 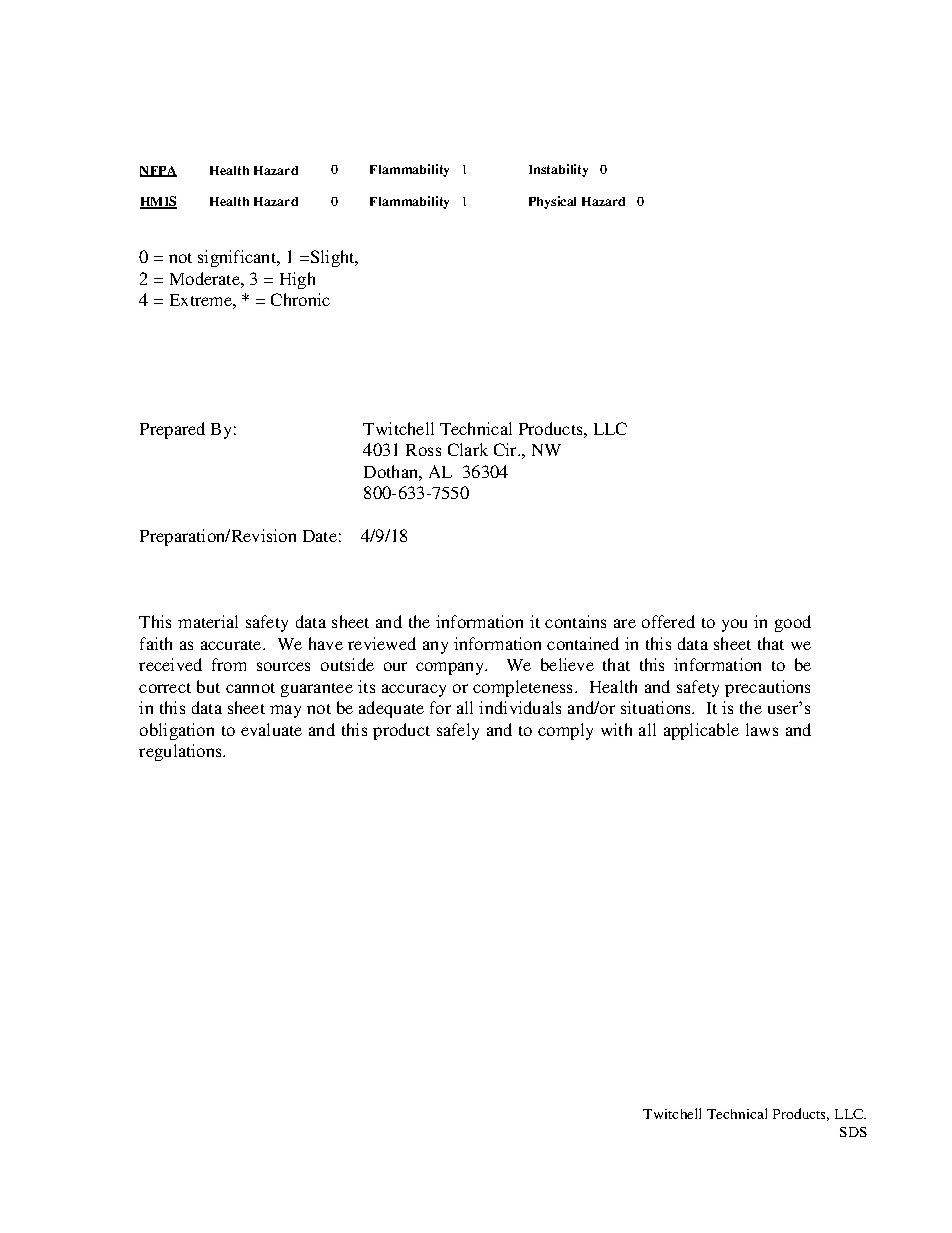 I want to click on safely, so click(x=458, y=731).
